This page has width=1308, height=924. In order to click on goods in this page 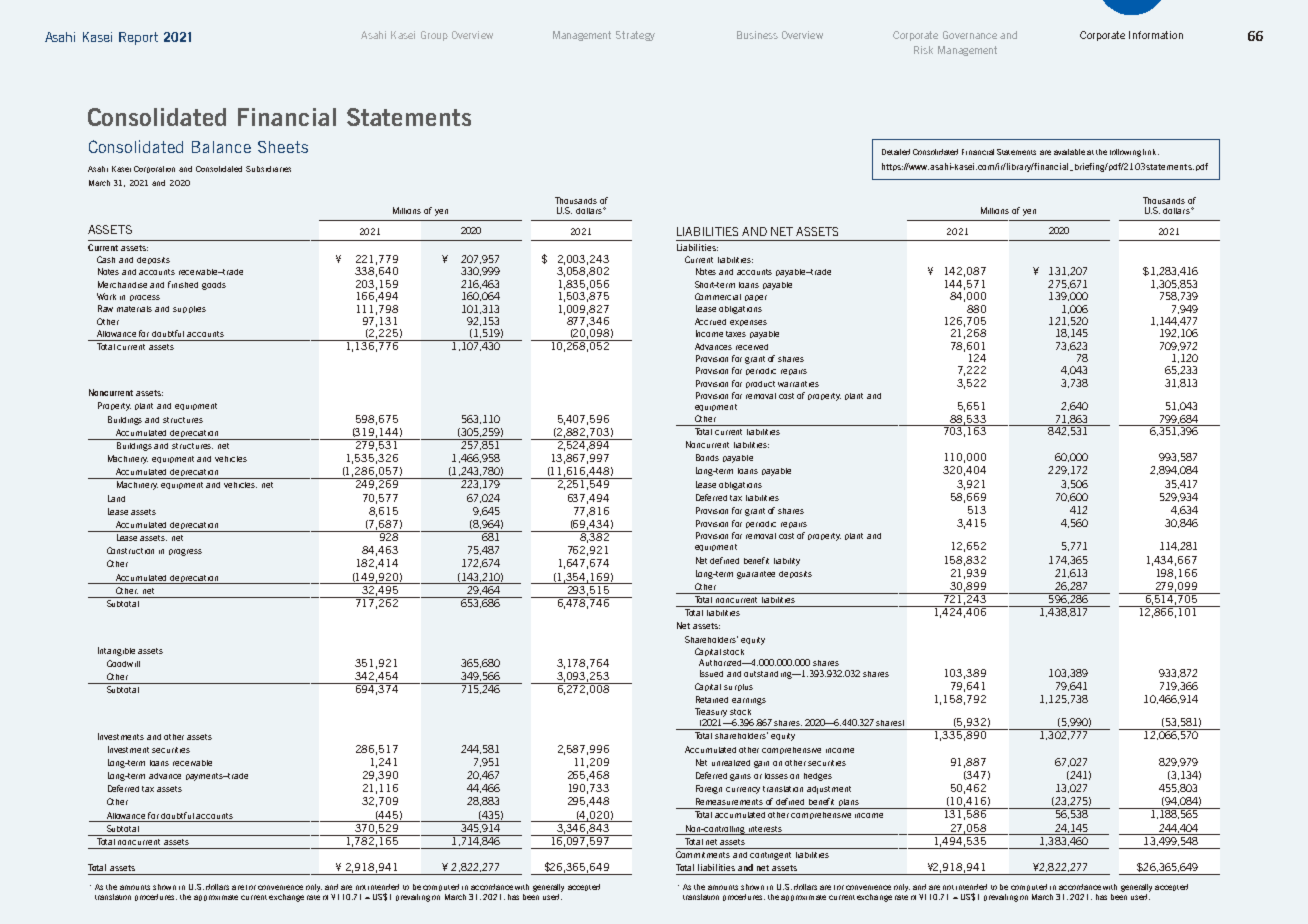, I will do `click(214, 286)`.
